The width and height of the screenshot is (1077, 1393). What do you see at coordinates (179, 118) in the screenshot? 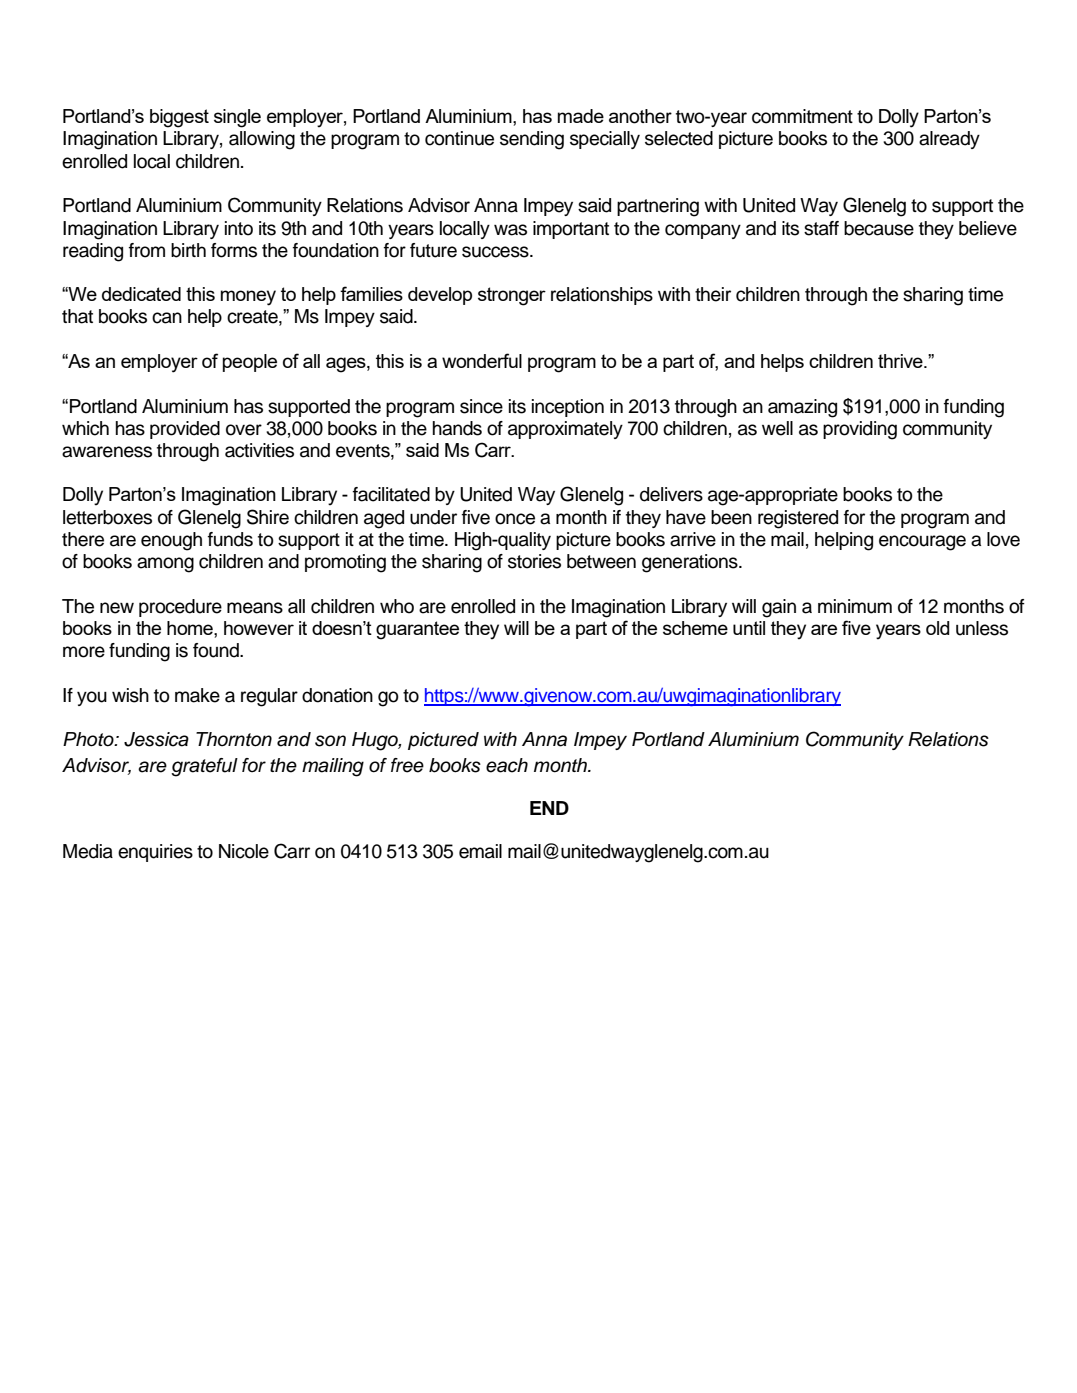
I see `biggest` at bounding box center [179, 118].
